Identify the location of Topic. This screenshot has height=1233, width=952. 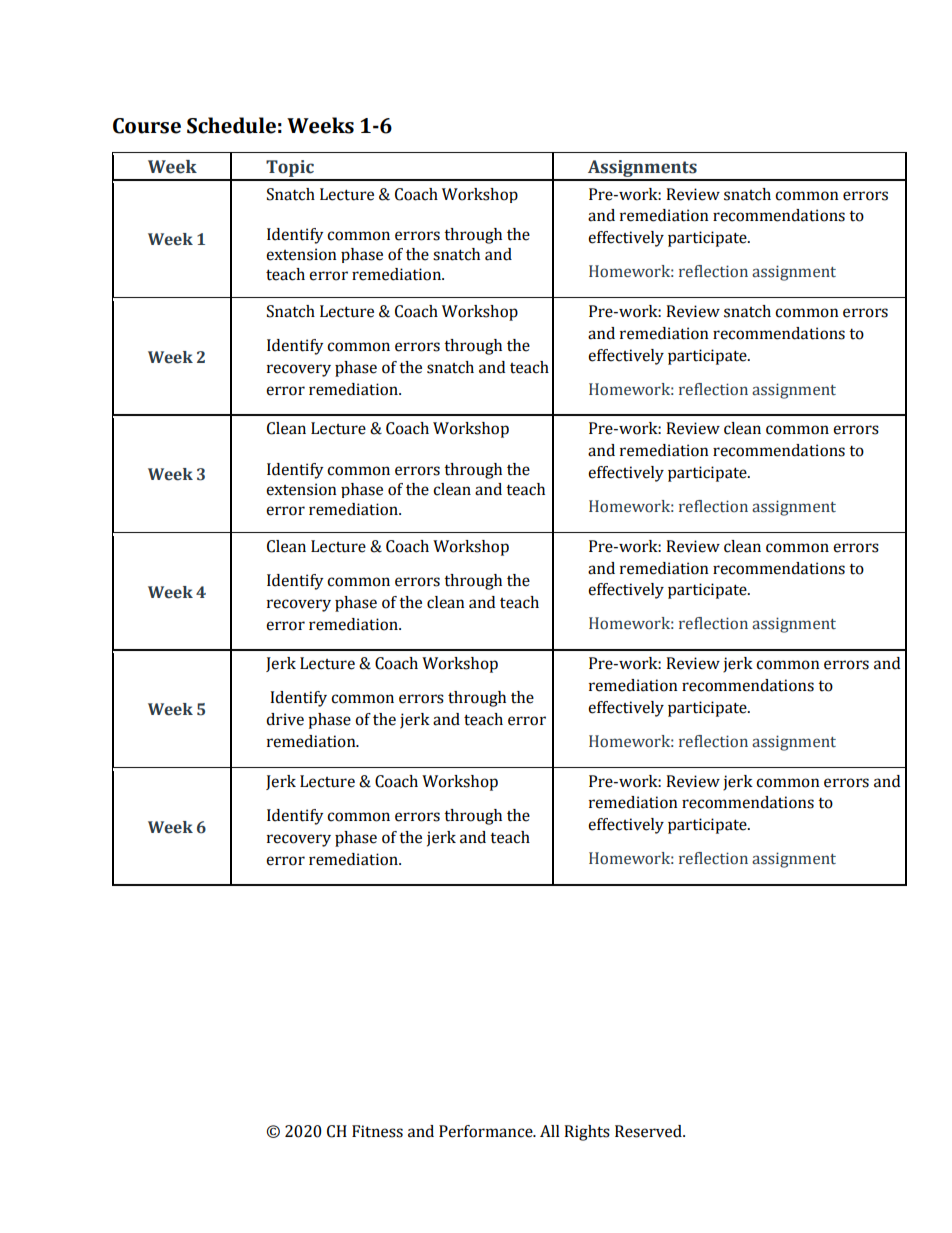
(290, 170).
